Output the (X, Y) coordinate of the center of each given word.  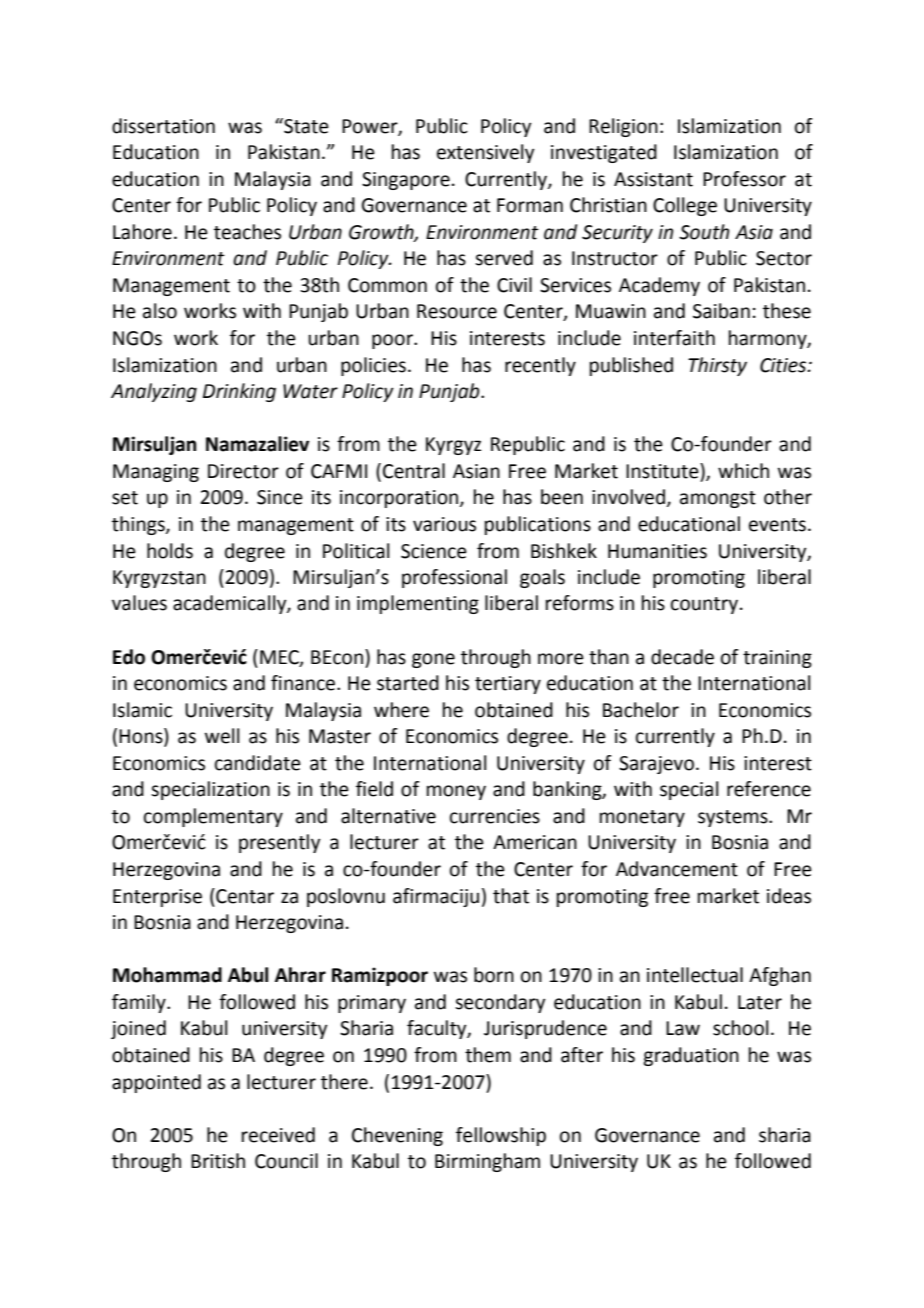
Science (434, 551)
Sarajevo (656, 765)
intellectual (695, 975)
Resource (457, 311)
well (222, 736)
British (218, 1161)
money (456, 792)
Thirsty (717, 366)
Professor (744, 179)
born (494, 975)
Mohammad (167, 975)
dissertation (163, 126)
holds (170, 551)
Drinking (239, 392)
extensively (485, 153)
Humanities (657, 551)
